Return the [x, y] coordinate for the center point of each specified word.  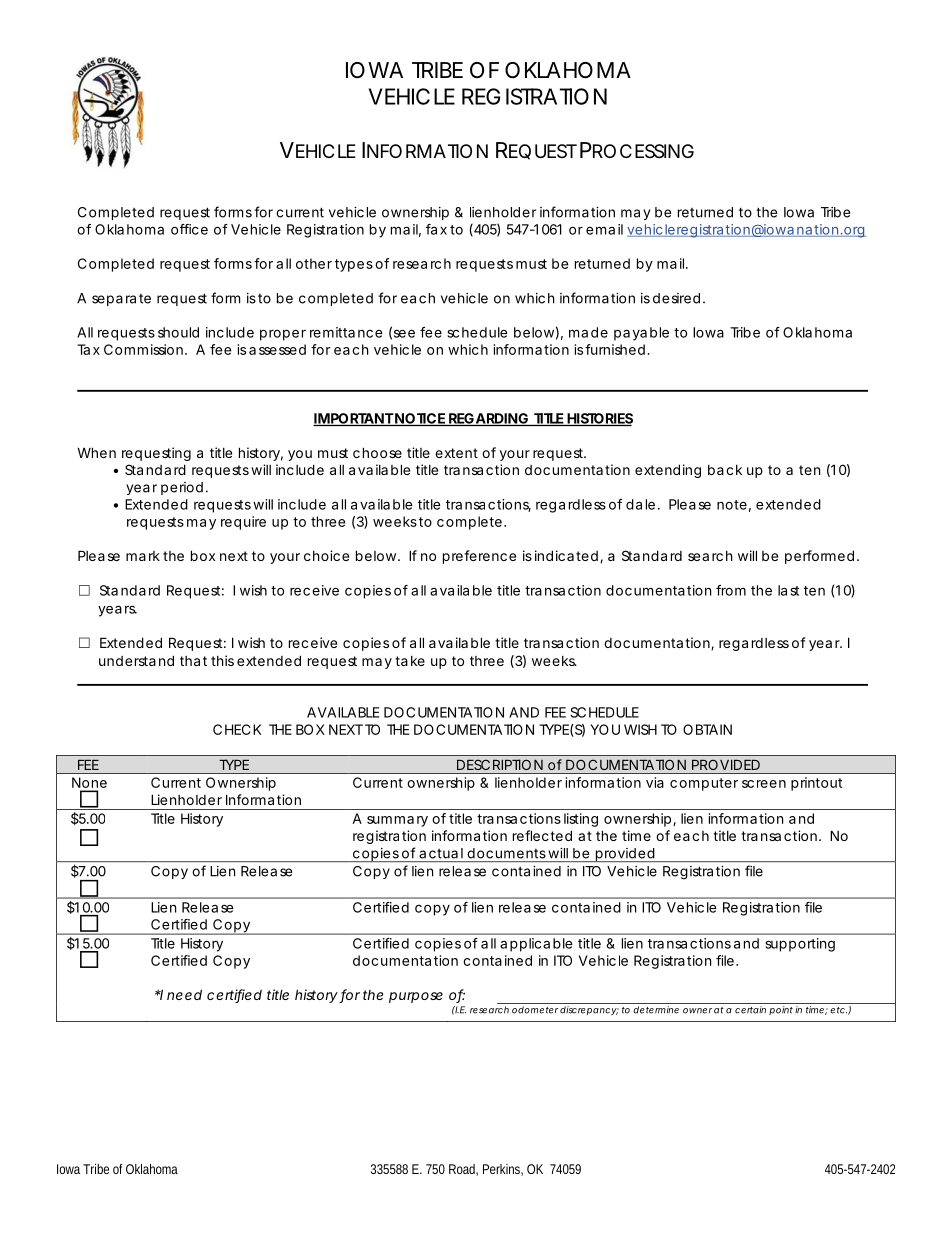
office [189, 229]
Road [463, 1170]
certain [750, 1010]
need [184, 994]
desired [676, 298]
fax [436, 229]
